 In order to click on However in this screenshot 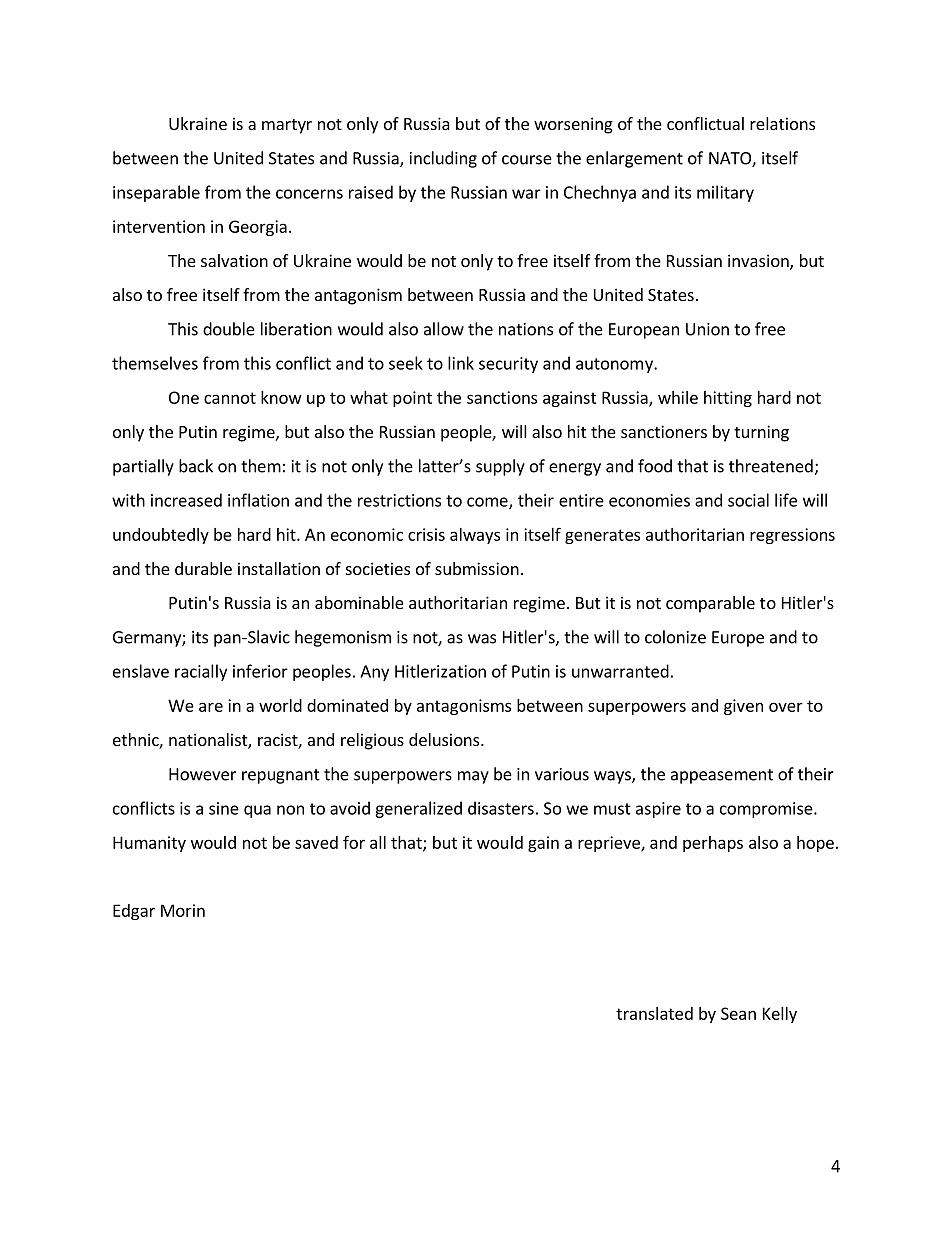, I will do `click(202, 774)`.
